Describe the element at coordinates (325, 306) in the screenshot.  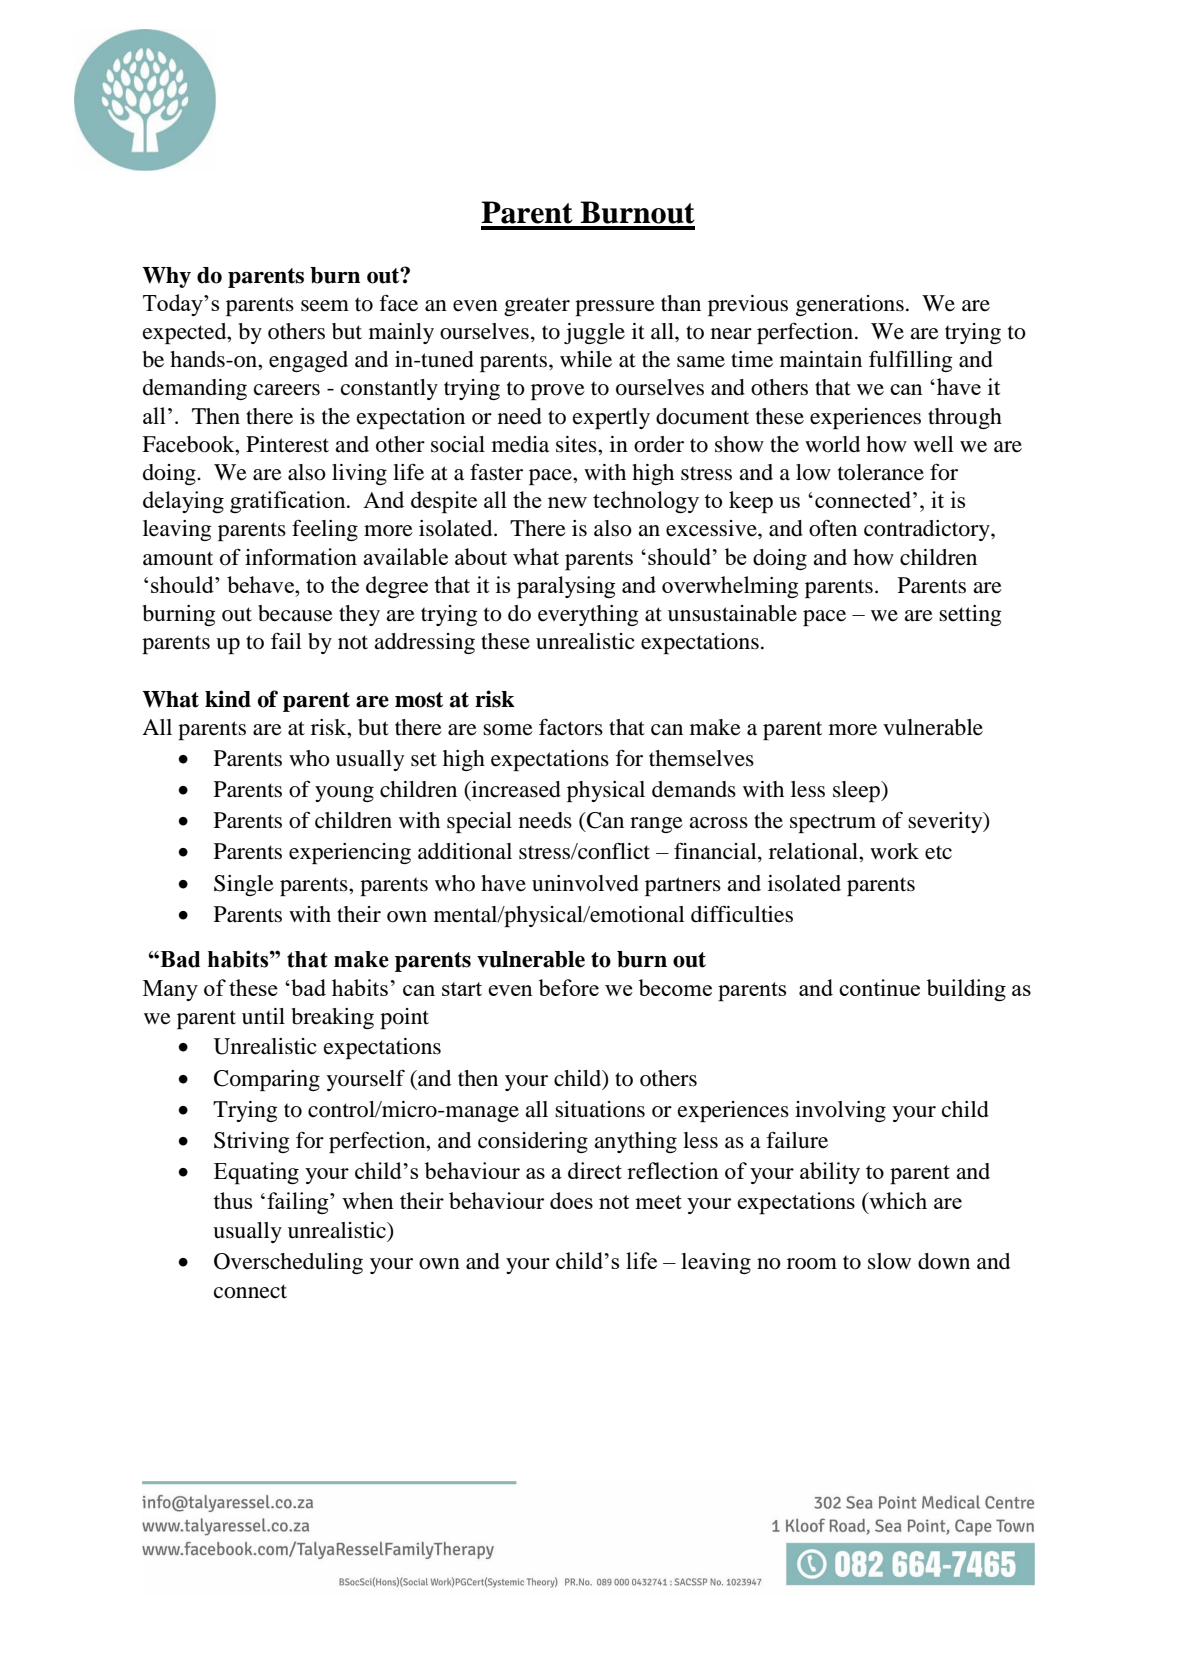
I see `seem` at that location.
